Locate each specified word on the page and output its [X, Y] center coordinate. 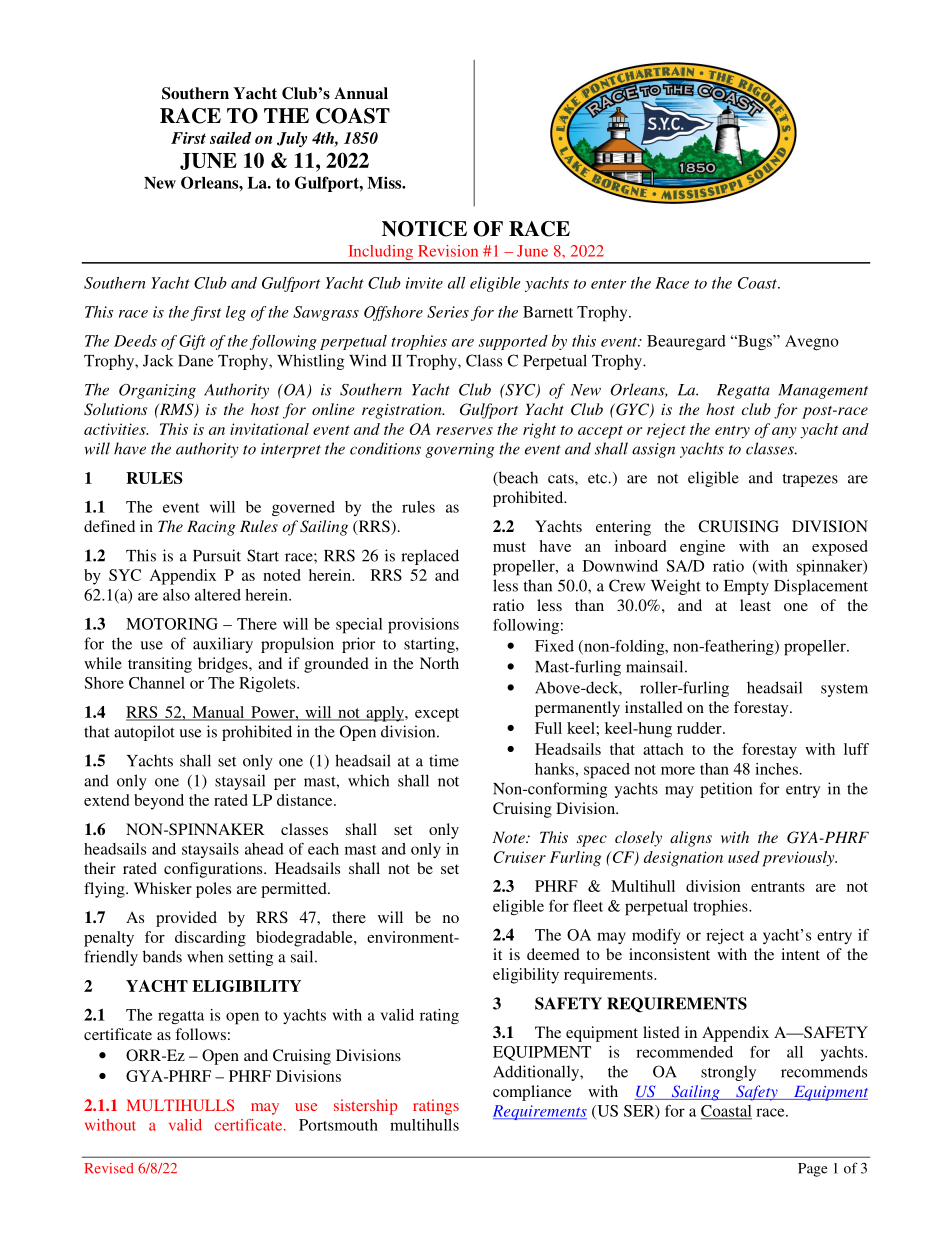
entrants [778, 887]
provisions [423, 626]
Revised [109, 1168]
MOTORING [172, 624]
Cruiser [520, 857]
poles [213, 890]
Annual [361, 93]
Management [823, 391]
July [292, 139]
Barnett [548, 312]
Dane [195, 361]
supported [513, 342]
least [755, 605]
